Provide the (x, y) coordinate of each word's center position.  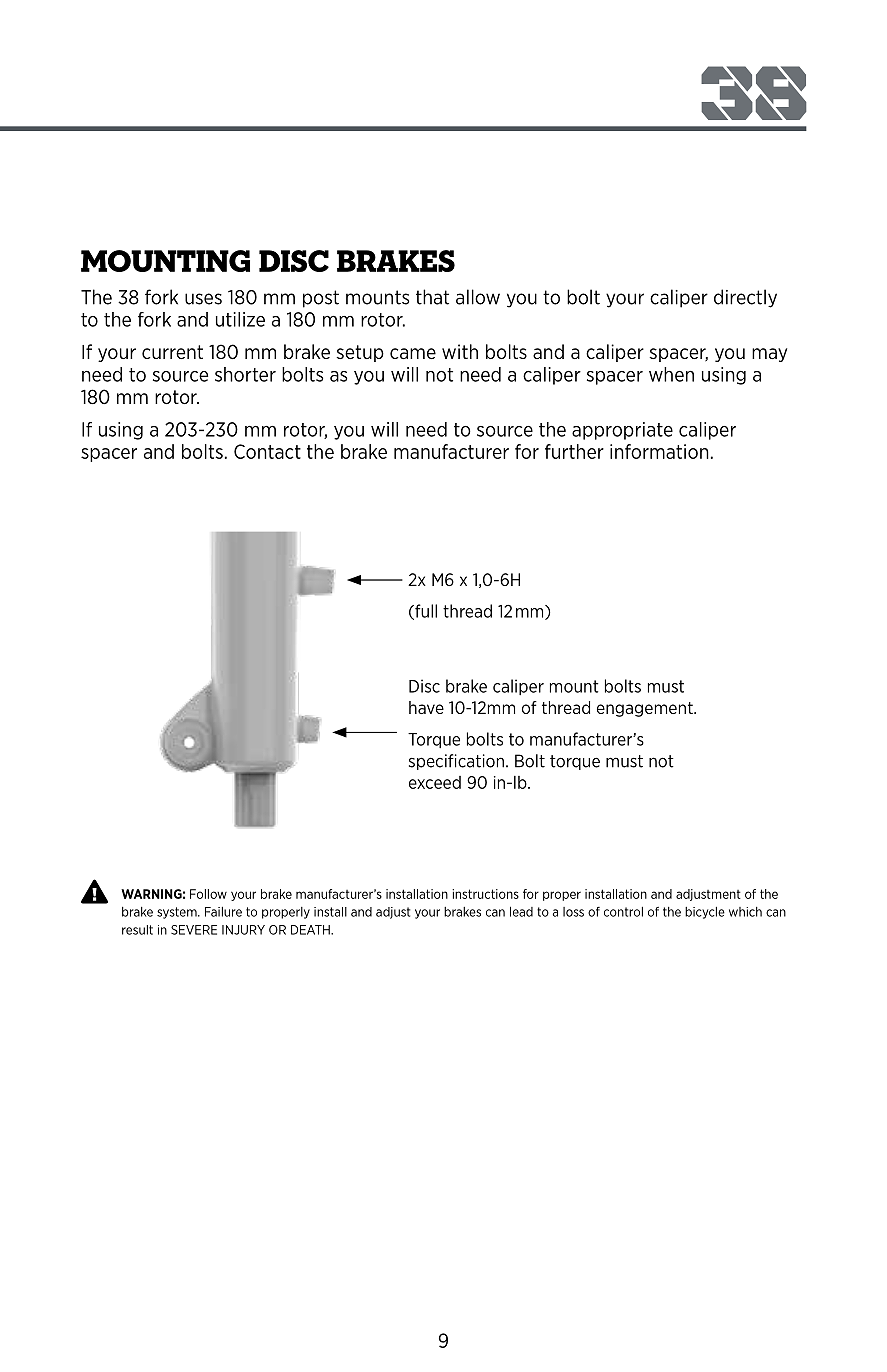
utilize (240, 319)
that (432, 297)
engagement (646, 709)
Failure (223, 912)
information (659, 451)
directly (745, 298)
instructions (485, 894)
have (426, 707)
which (745, 912)
